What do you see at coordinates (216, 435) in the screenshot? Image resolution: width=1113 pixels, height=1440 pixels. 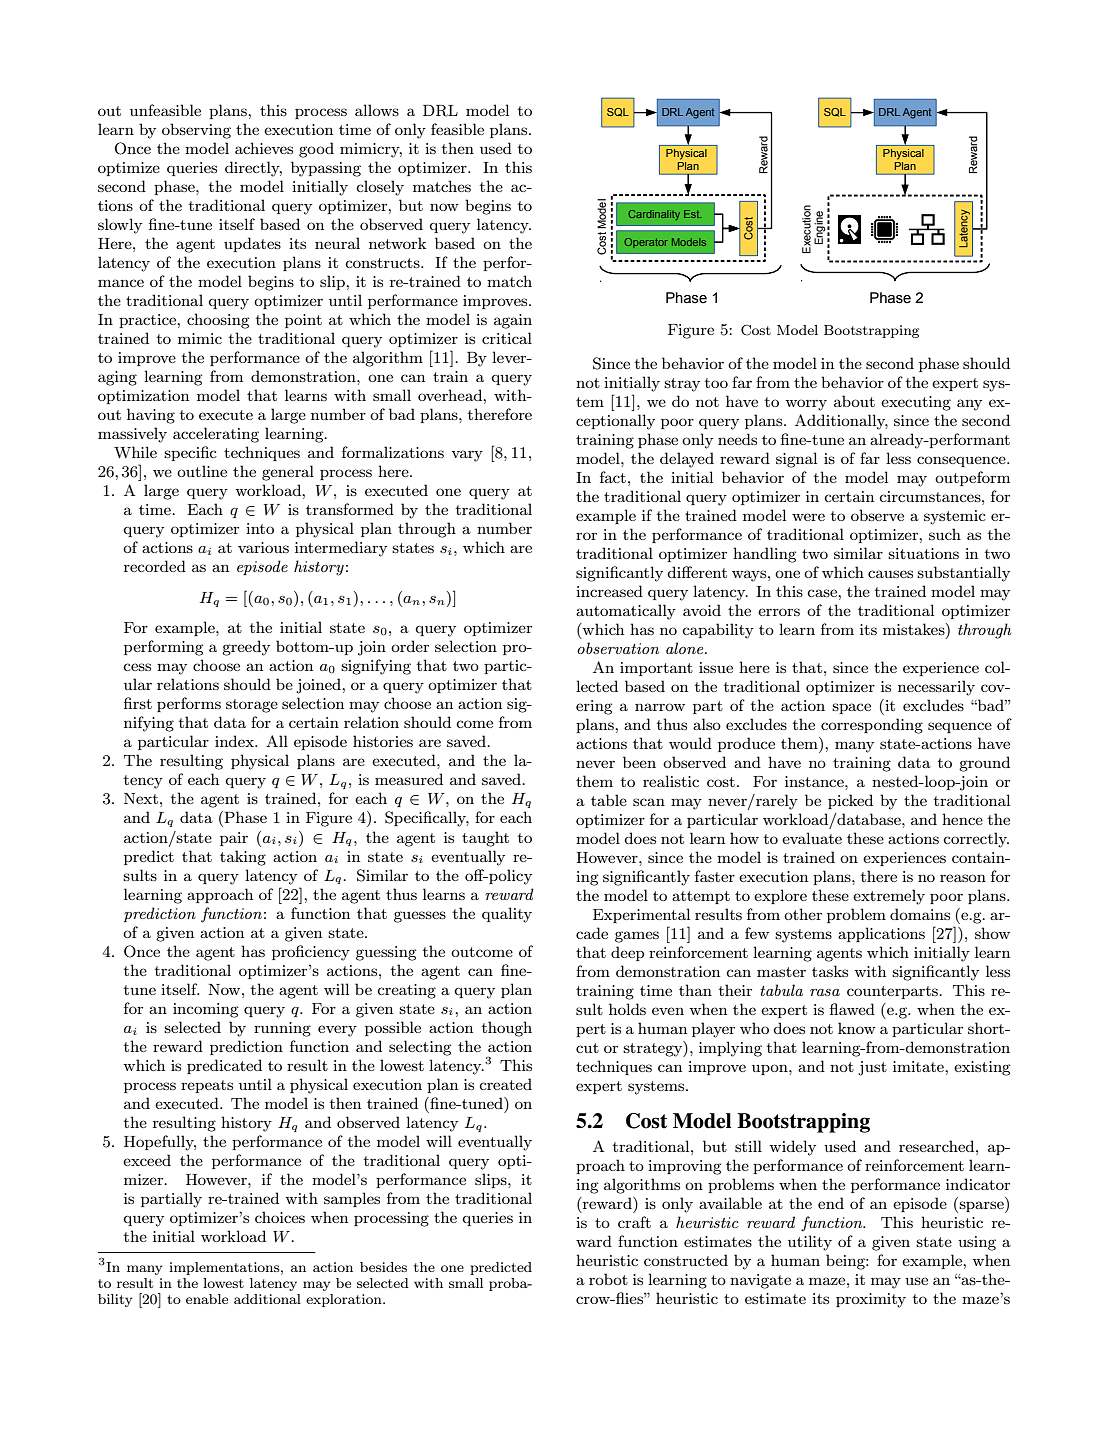 I see `accelerating` at bounding box center [216, 435].
